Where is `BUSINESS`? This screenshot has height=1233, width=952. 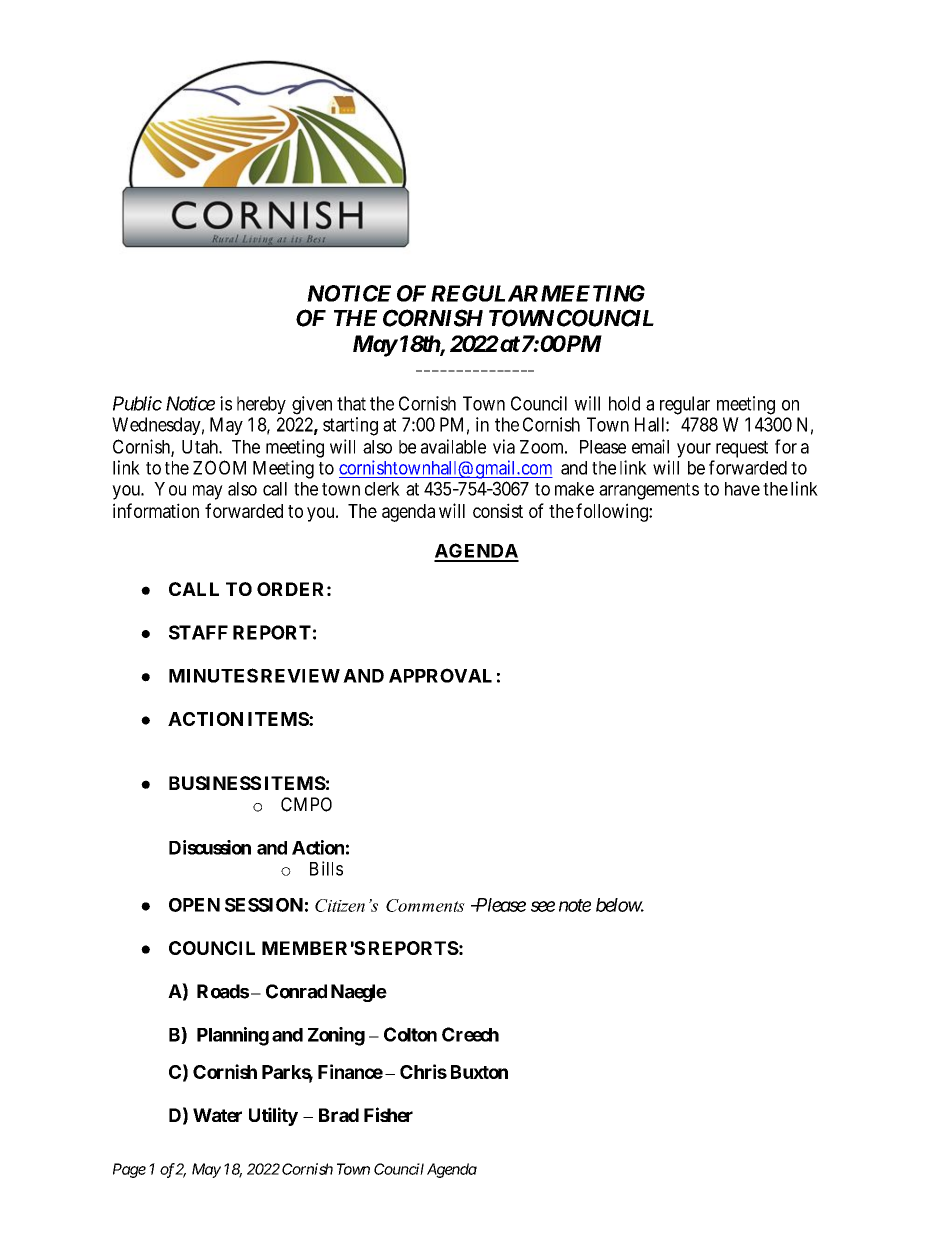 BUSINESS is located at coordinates (215, 783).
